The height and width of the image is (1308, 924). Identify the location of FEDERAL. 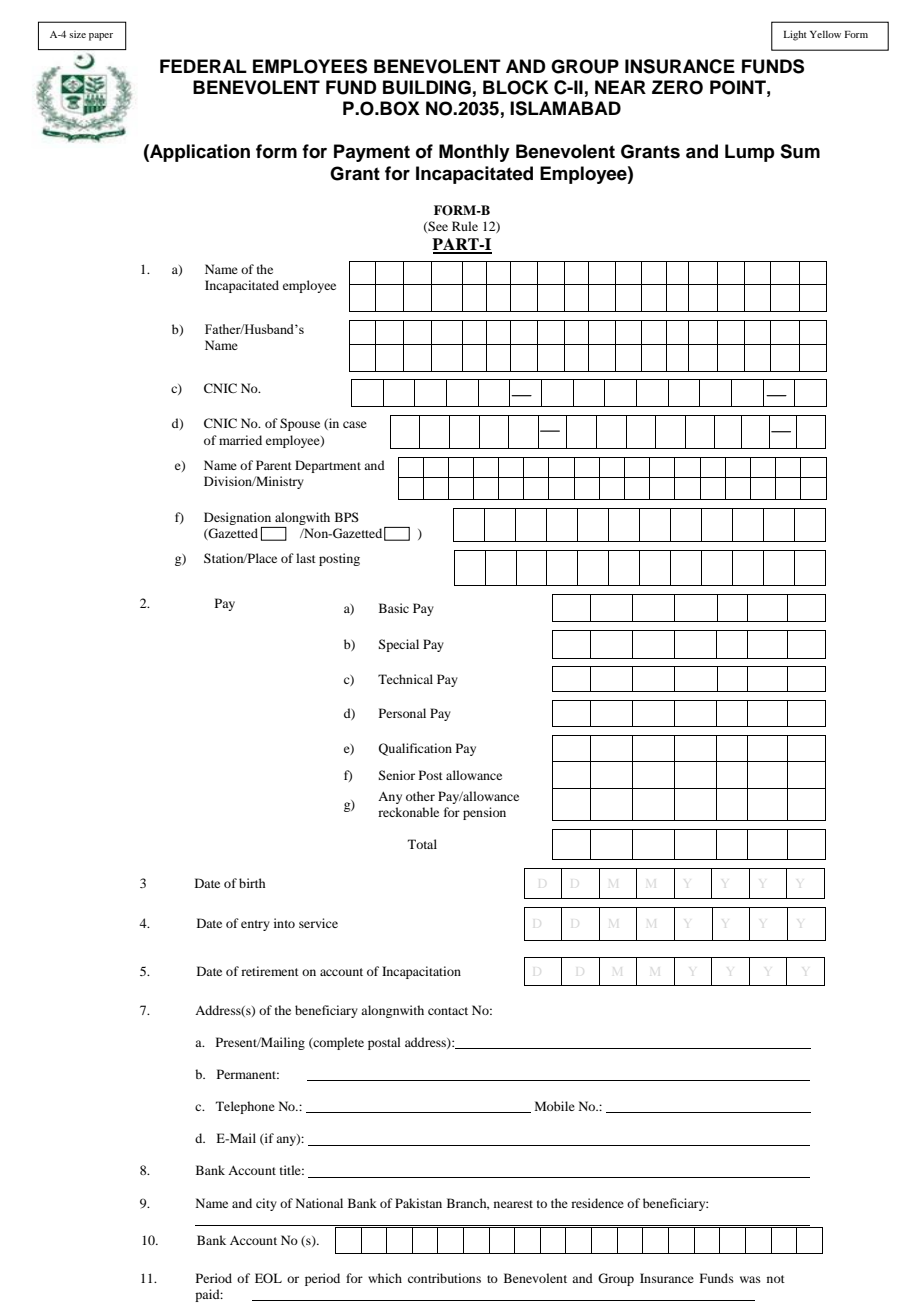
(203, 66).
